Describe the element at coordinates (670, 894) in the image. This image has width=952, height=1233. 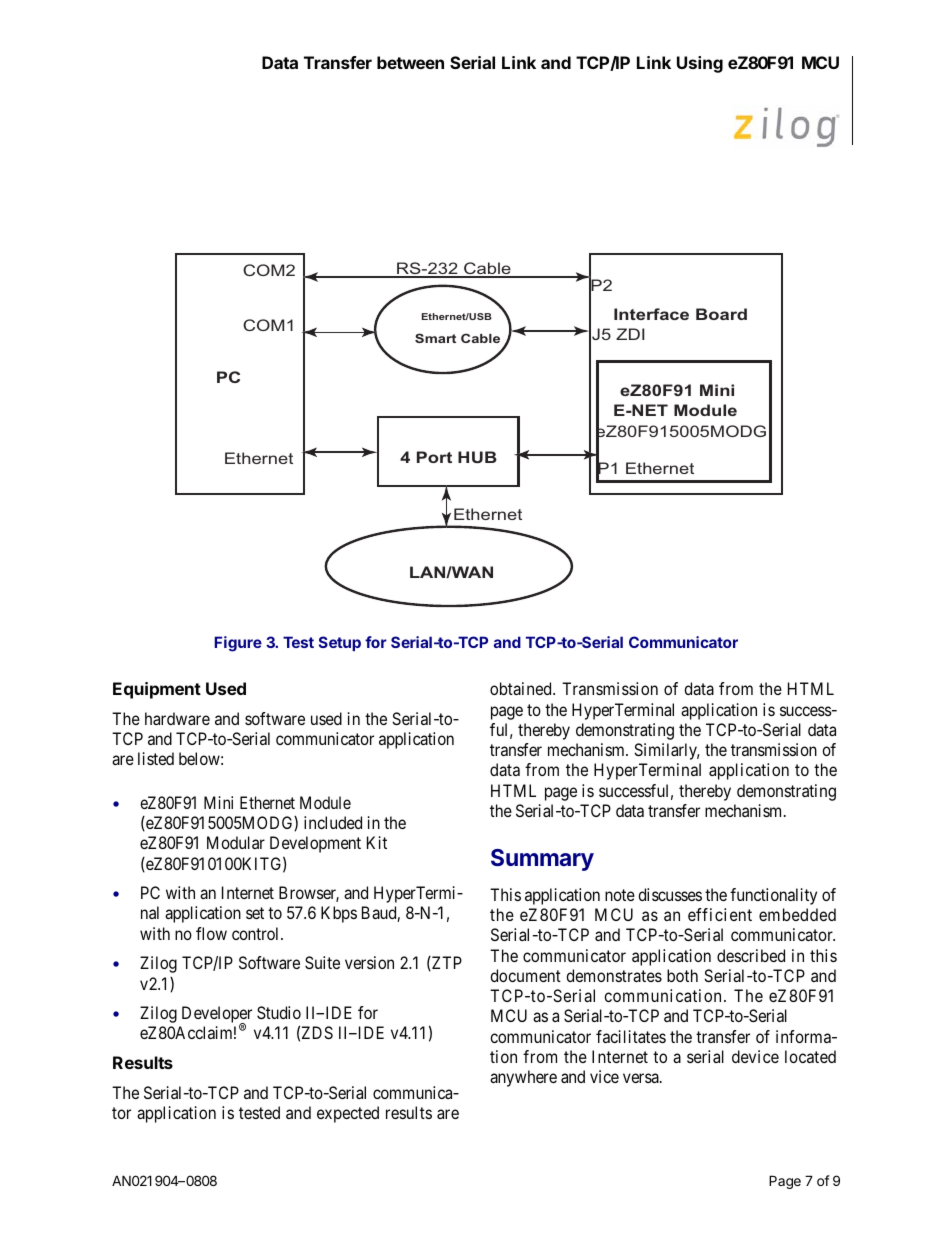
I see `discusses` at that location.
